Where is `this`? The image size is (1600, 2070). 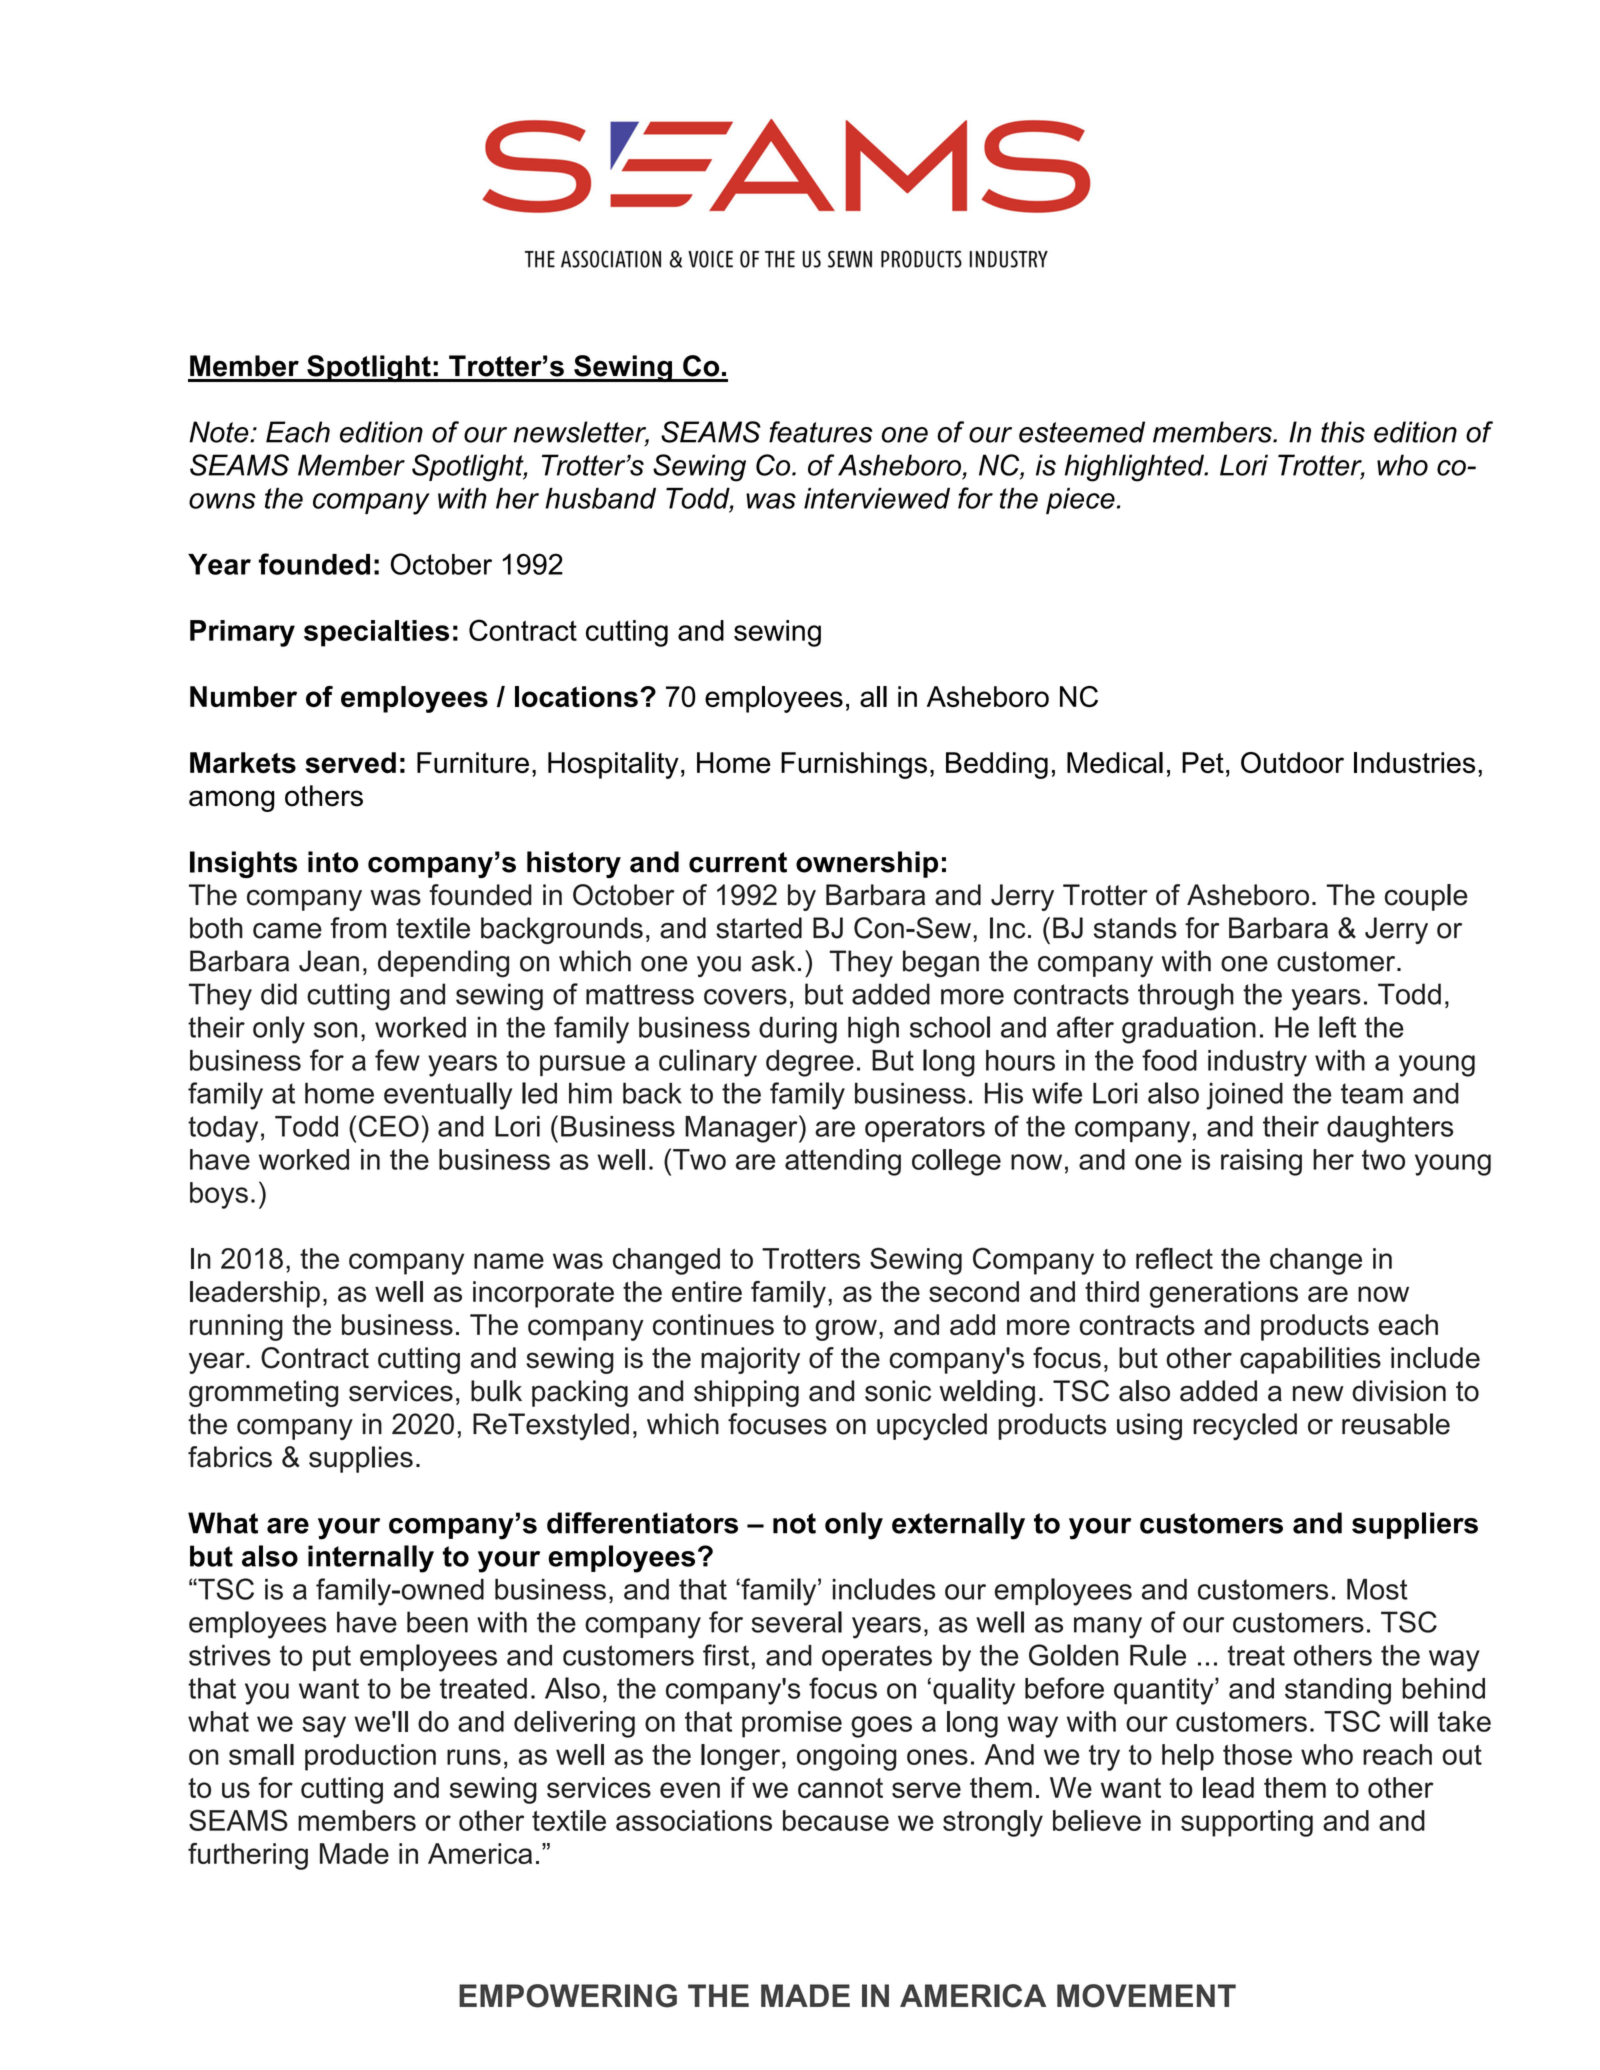
this is located at coordinates (1343, 432).
